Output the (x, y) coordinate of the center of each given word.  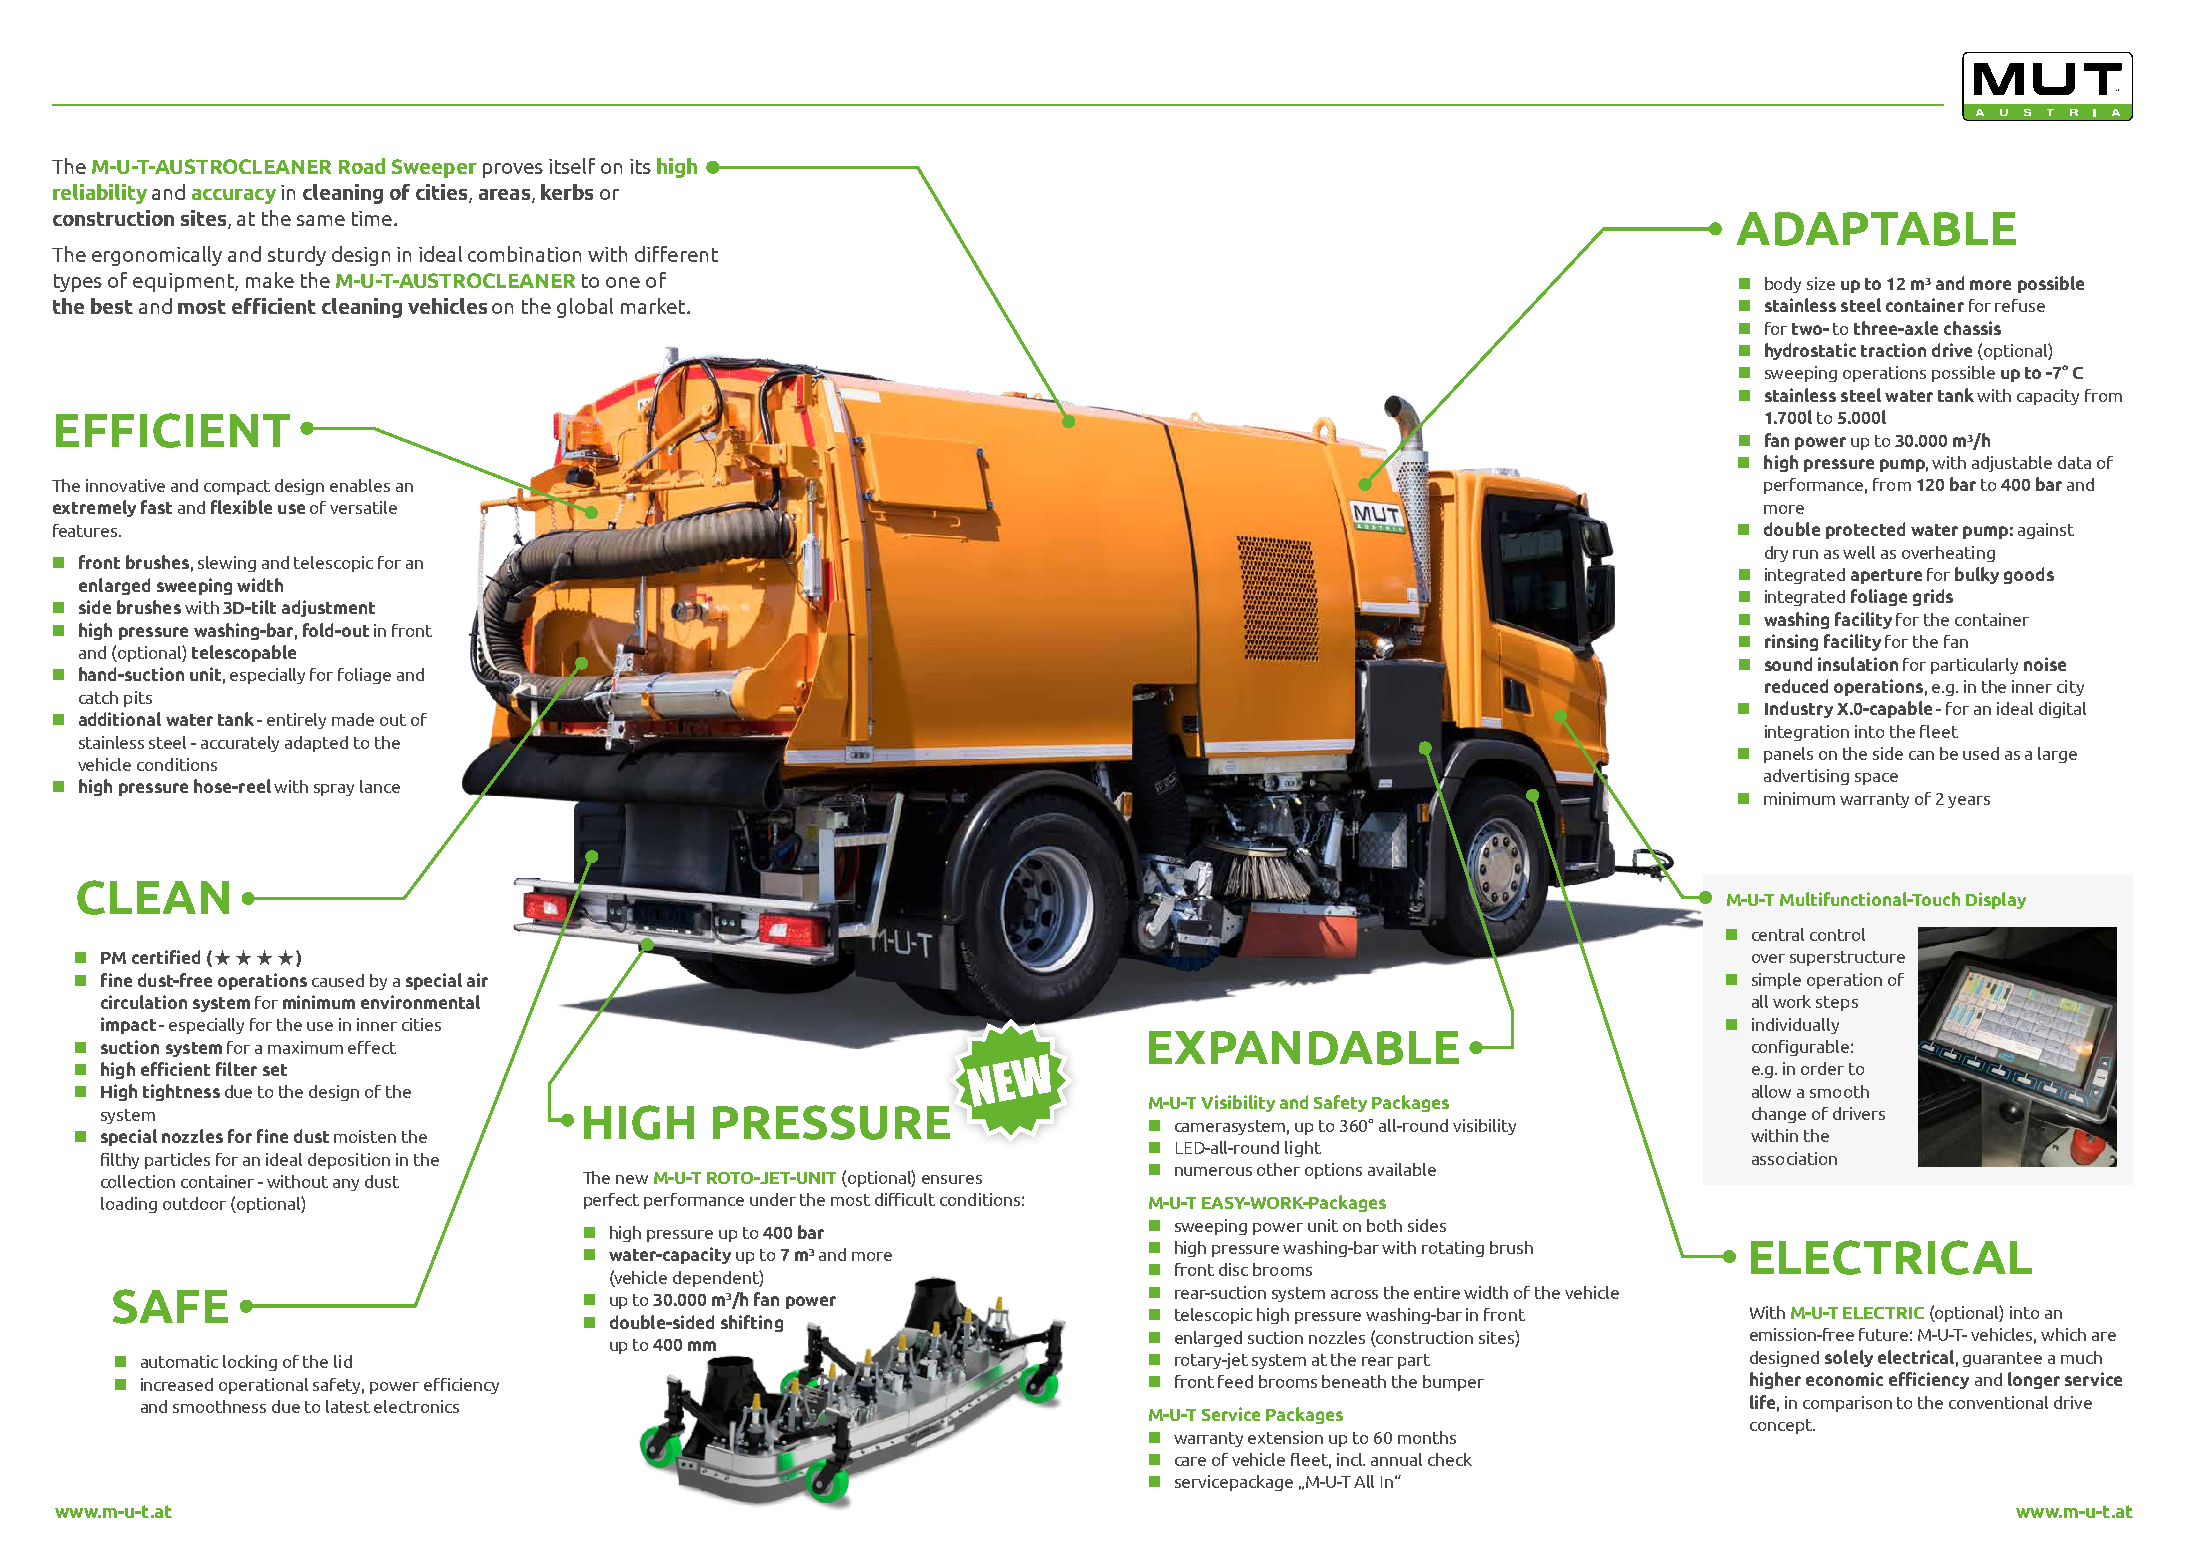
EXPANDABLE (1304, 1048)
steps (1837, 1003)
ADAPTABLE (1876, 229)
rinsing (1791, 642)
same (321, 220)
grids (1933, 597)
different (676, 254)
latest (348, 1406)
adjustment (328, 608)
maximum (305, 1047)
